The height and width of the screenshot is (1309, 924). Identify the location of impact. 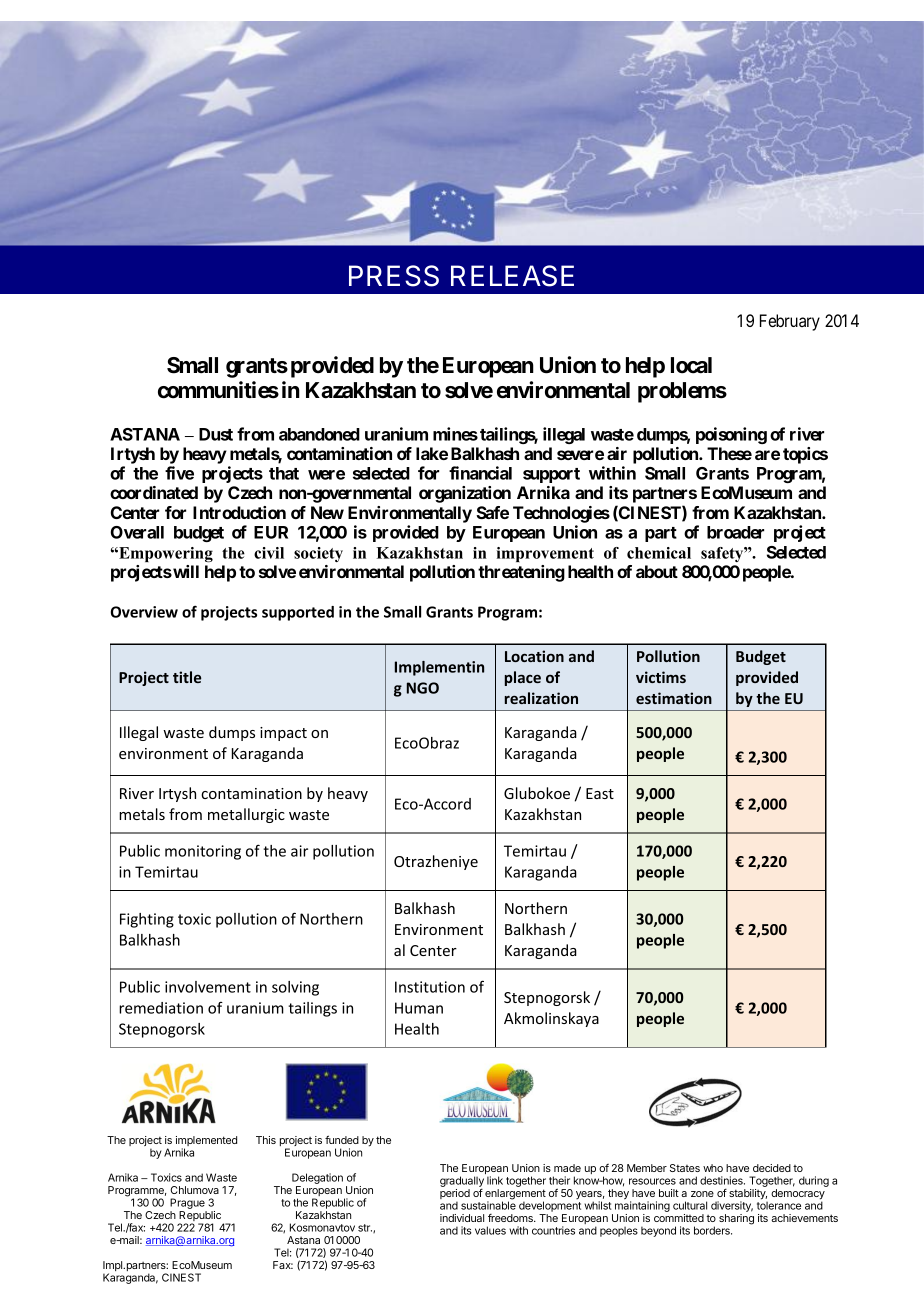
(283, 734).
